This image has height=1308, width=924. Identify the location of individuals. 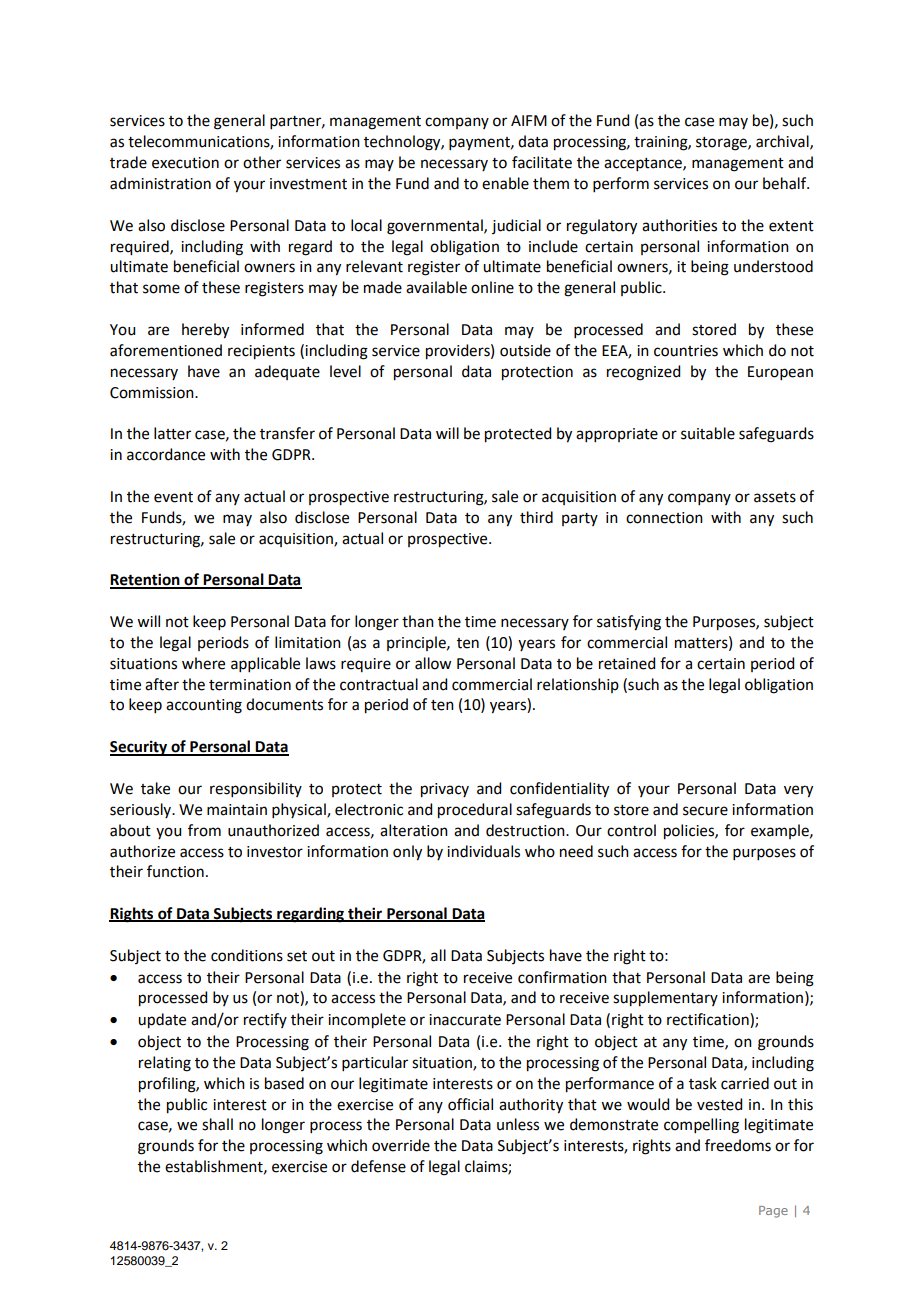
(483, 851).
